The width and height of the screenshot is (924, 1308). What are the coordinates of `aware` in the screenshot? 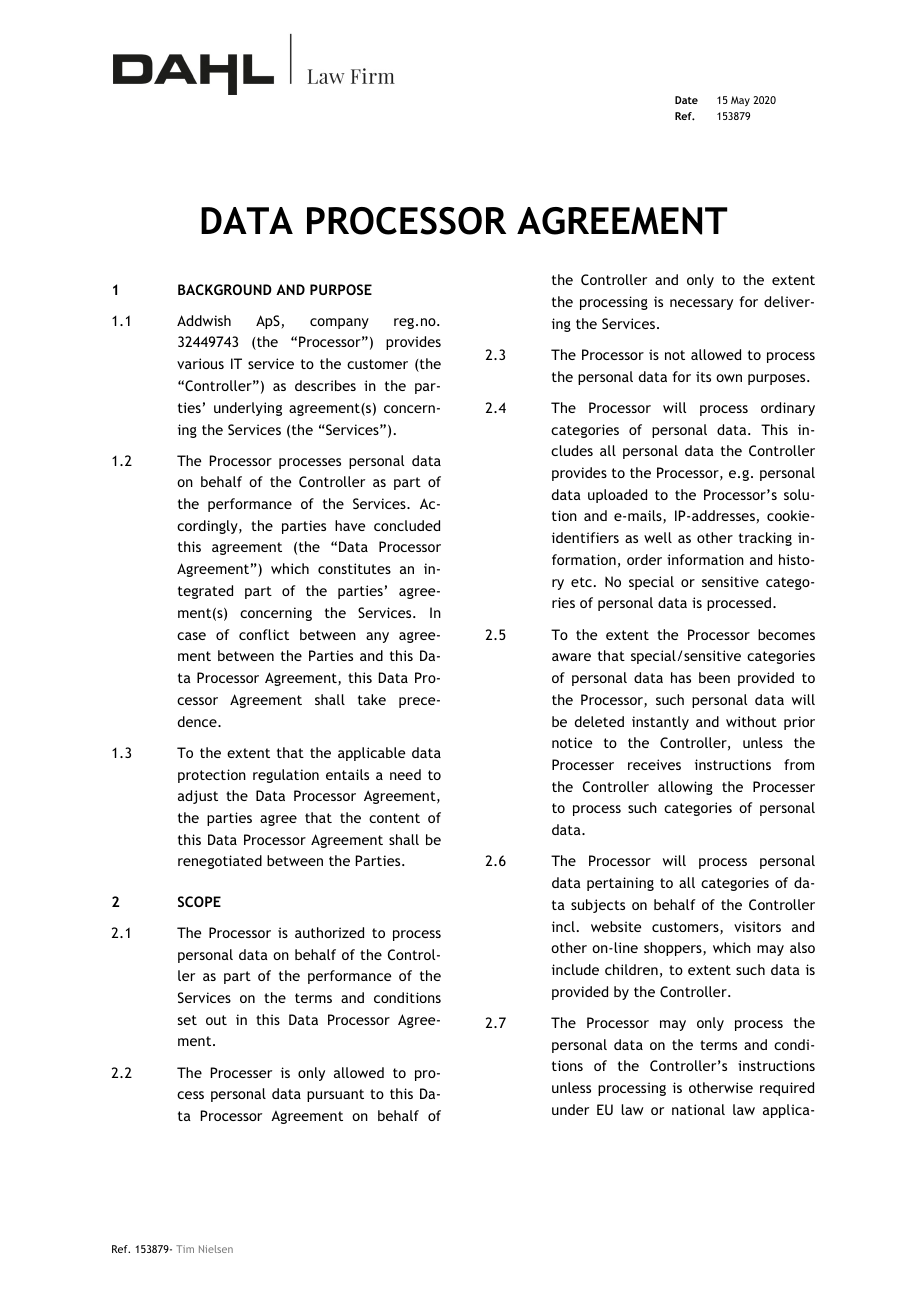 It's located at (571, 657).
